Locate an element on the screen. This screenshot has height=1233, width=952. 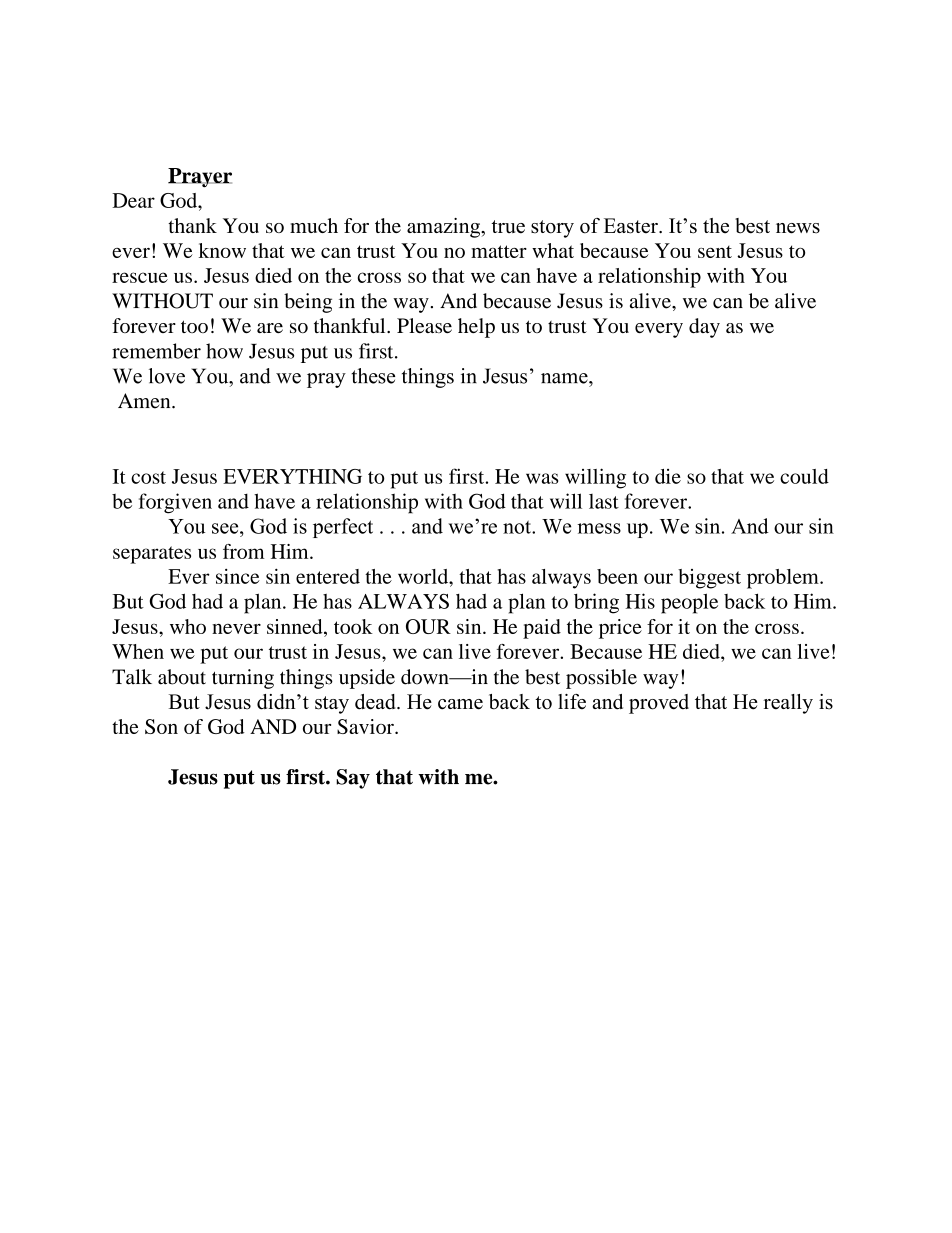
world is located at coordinates (424, 576).
